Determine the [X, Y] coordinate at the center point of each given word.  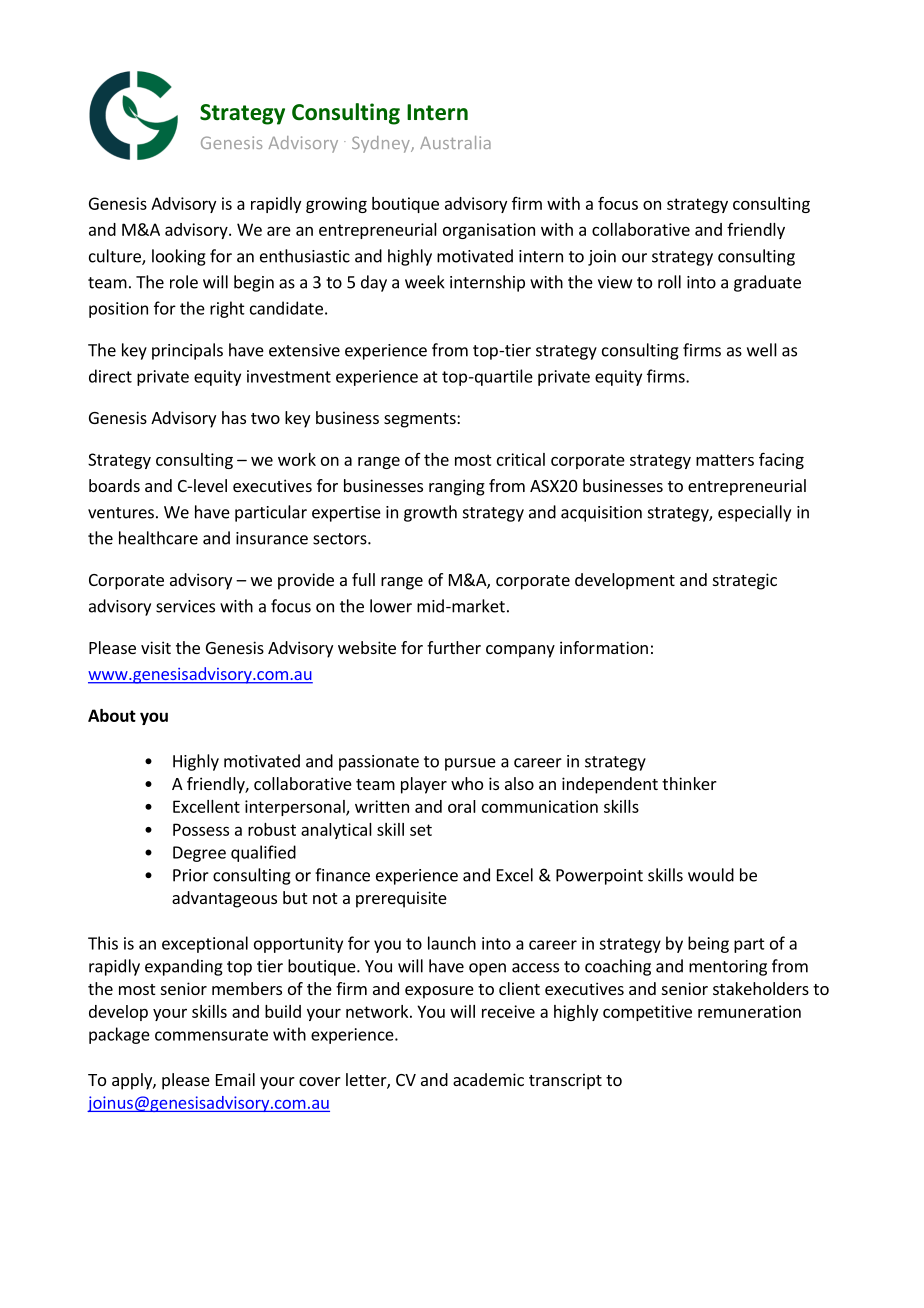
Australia [455, 142]
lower [391, 606]
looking [179, 257]
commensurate [211, 1035]
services [185, 606]
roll [669, 282]
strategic [745, 581]
